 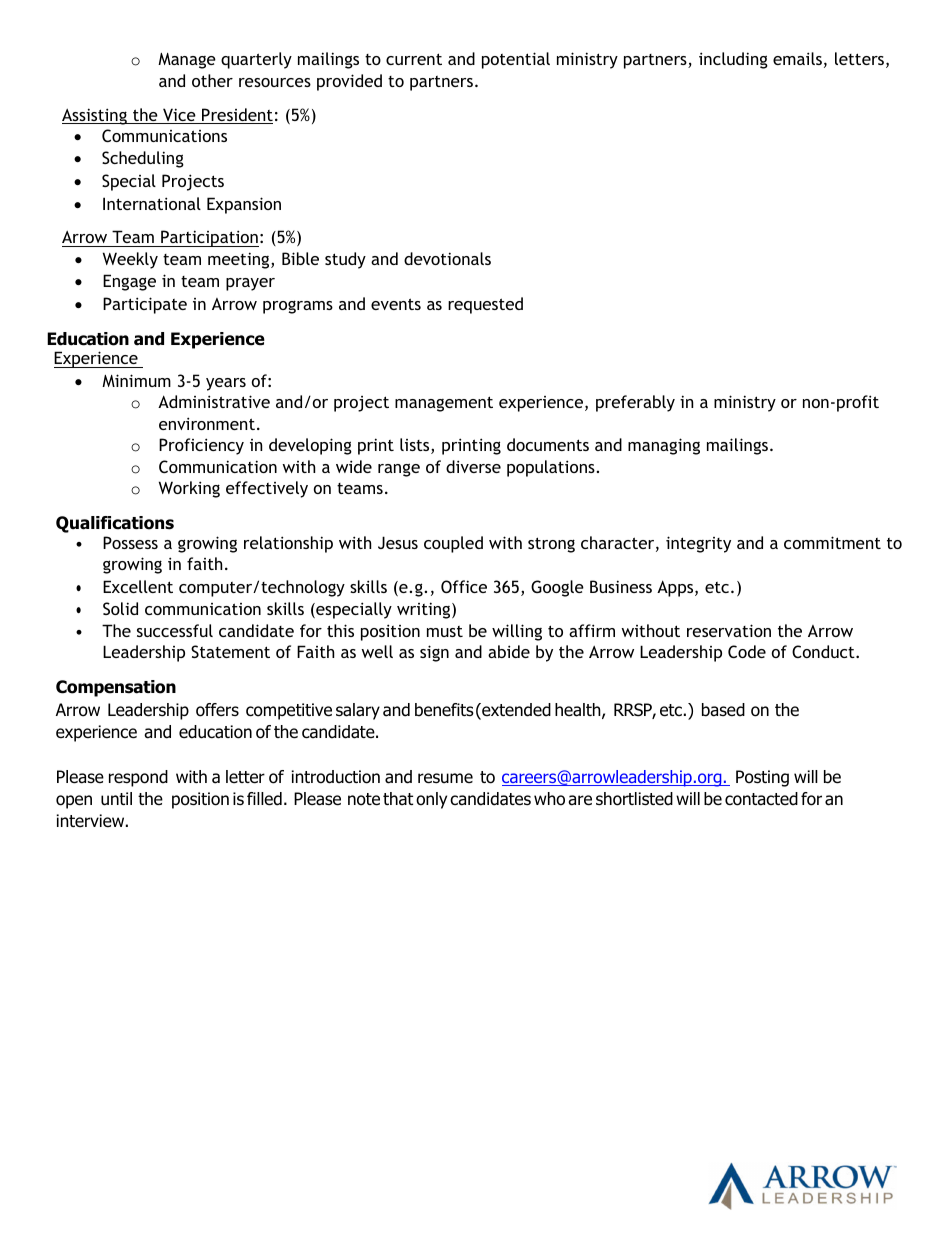 What do you see at coordinates (445, 778) in the screenshot?
I see `resume` at bounding box center [445, 778].
